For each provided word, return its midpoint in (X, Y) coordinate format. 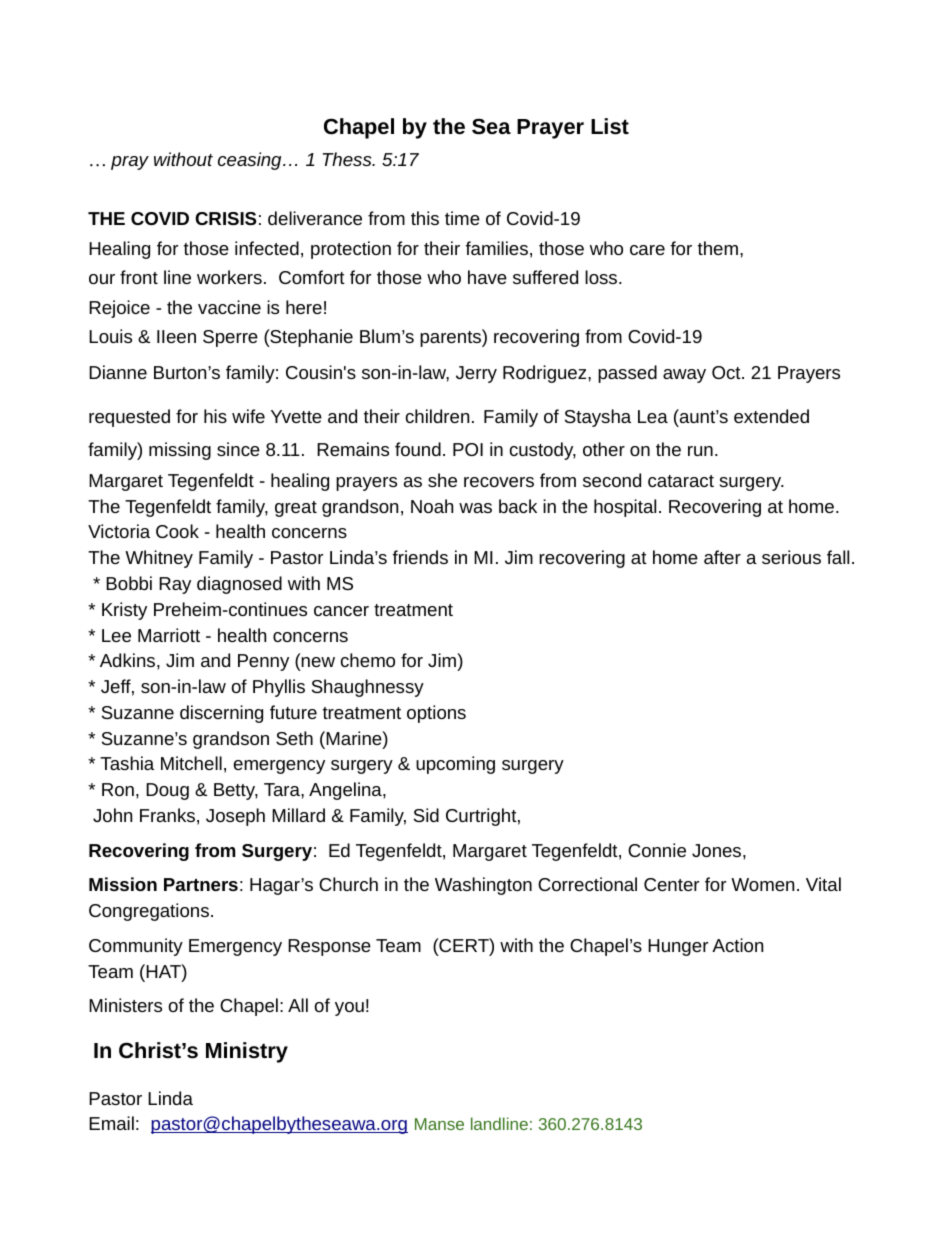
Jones (718, 850)
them (718, 248)
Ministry (247, 1052)
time (462, 218)
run (700, 451)
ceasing (251, 161)
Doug (167, 791)
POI (468, 449)
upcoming (455, 765)
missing (180, 451)
